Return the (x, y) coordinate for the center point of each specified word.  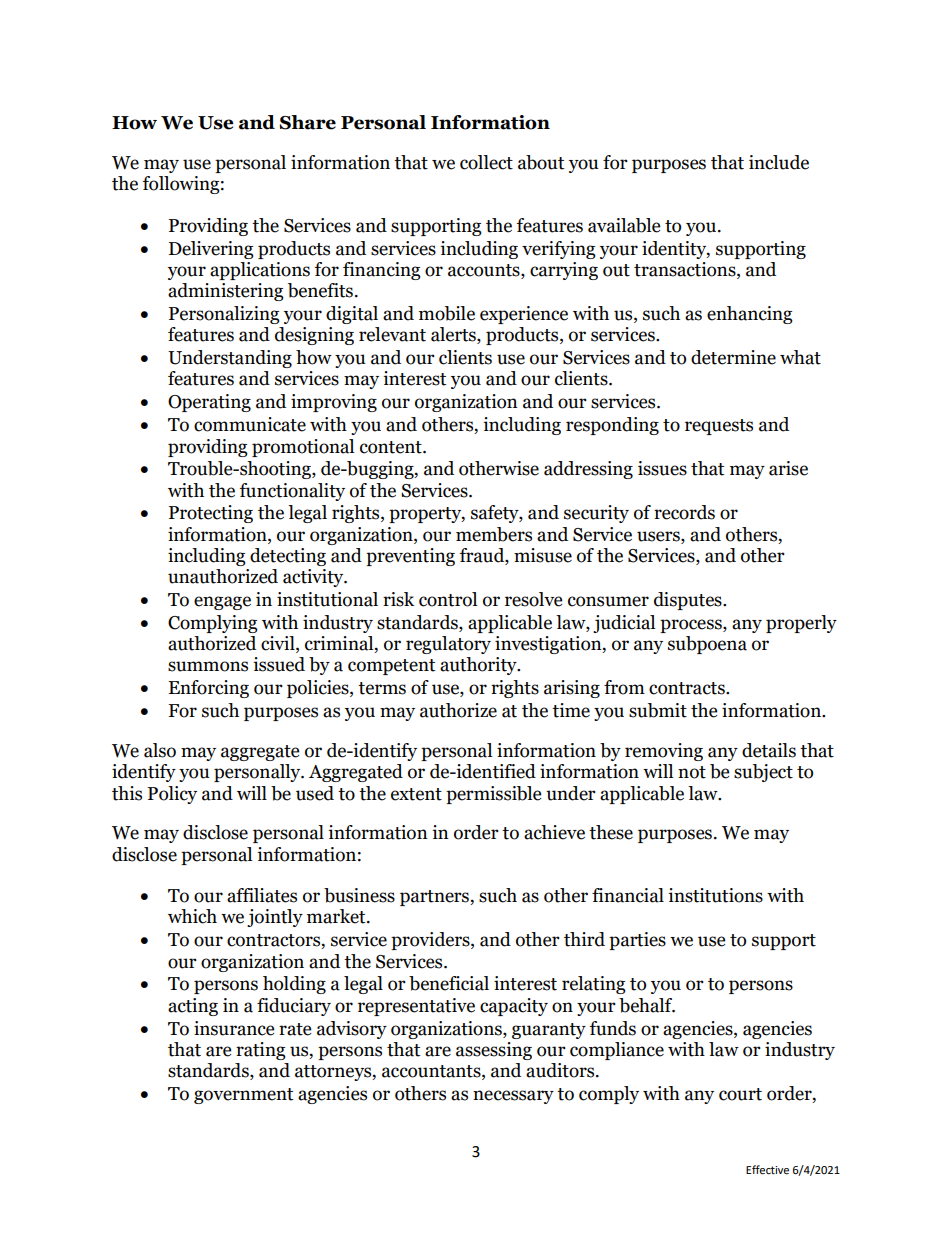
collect (486, 162)
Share (308, 122)
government (243, 1096)
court (740, 1094)
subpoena (707, 645)
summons (208, 666)
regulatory (448, 645)
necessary (513, 1097)
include (779, 162)
